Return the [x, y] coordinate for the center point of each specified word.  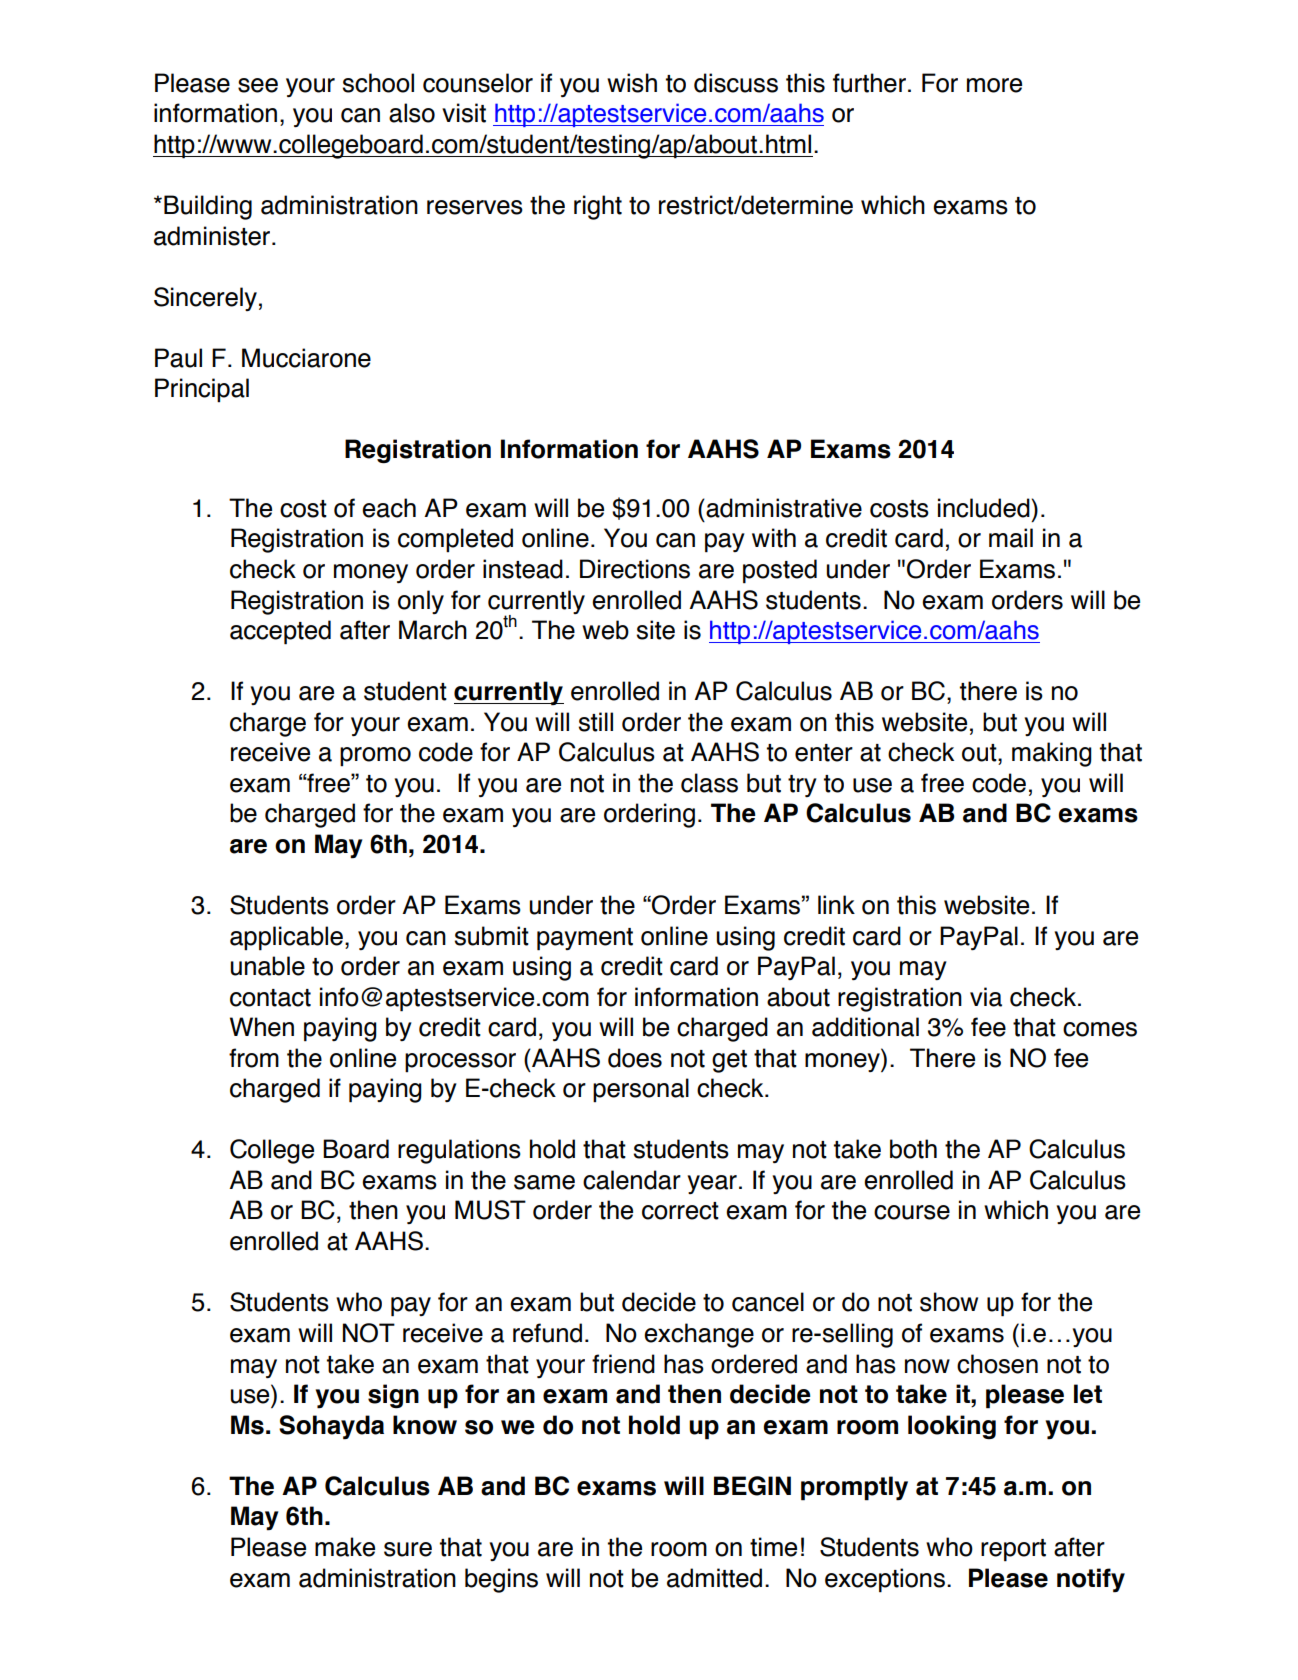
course [912, 1212]
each [389, 508]
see [258, 85]
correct [680, 1211]
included [985, 508]
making [1052, 754]
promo [375, 757]
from [254, 1058]
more [994, 85]
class [709, 783]
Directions [635, 569]
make [345, 1547]
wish [632, 83]
